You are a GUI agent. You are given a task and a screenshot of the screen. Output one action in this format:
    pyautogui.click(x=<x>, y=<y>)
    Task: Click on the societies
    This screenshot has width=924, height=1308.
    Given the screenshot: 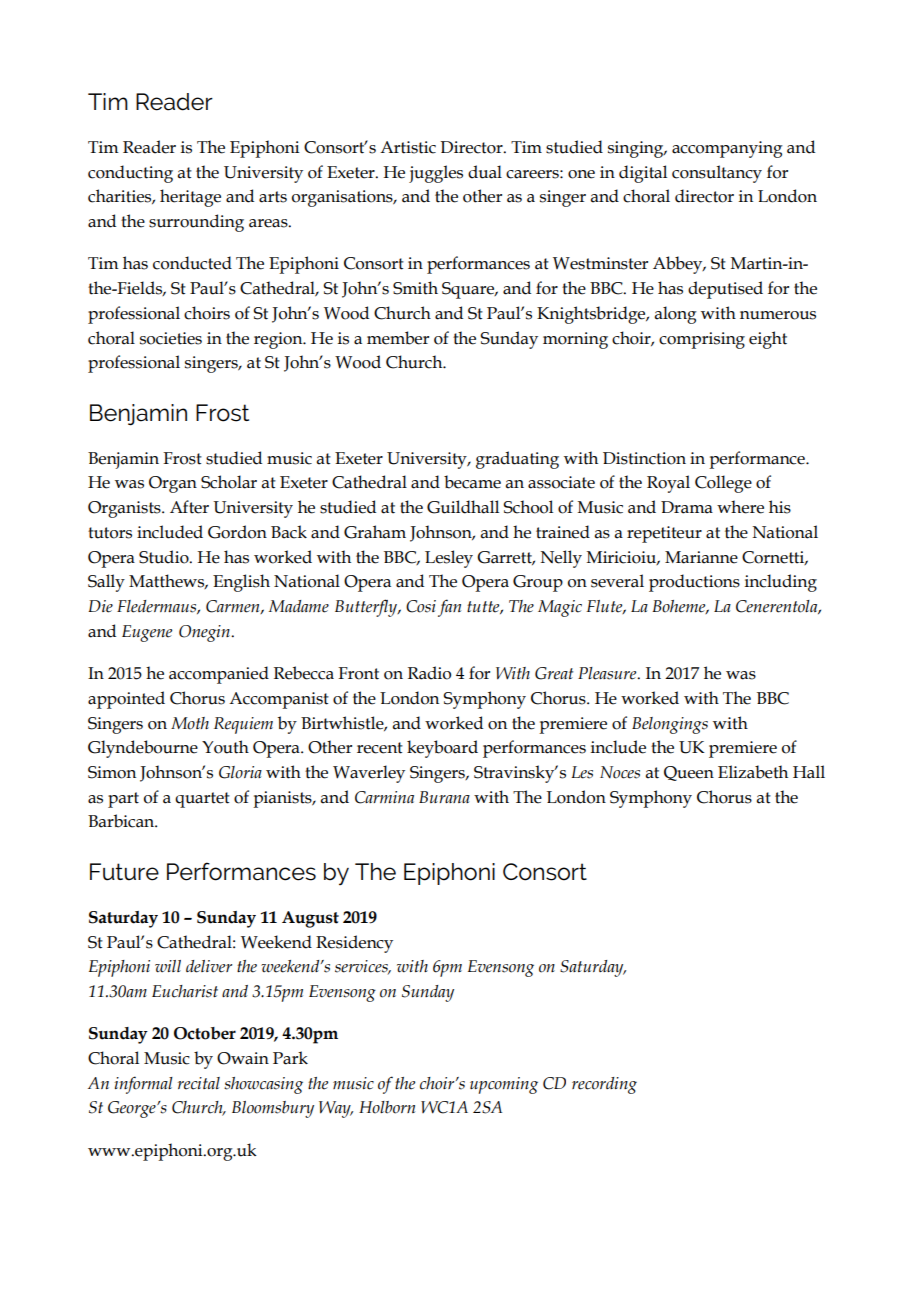 What is the action you would take?
    pyautogui.click(x=171, y=338)
